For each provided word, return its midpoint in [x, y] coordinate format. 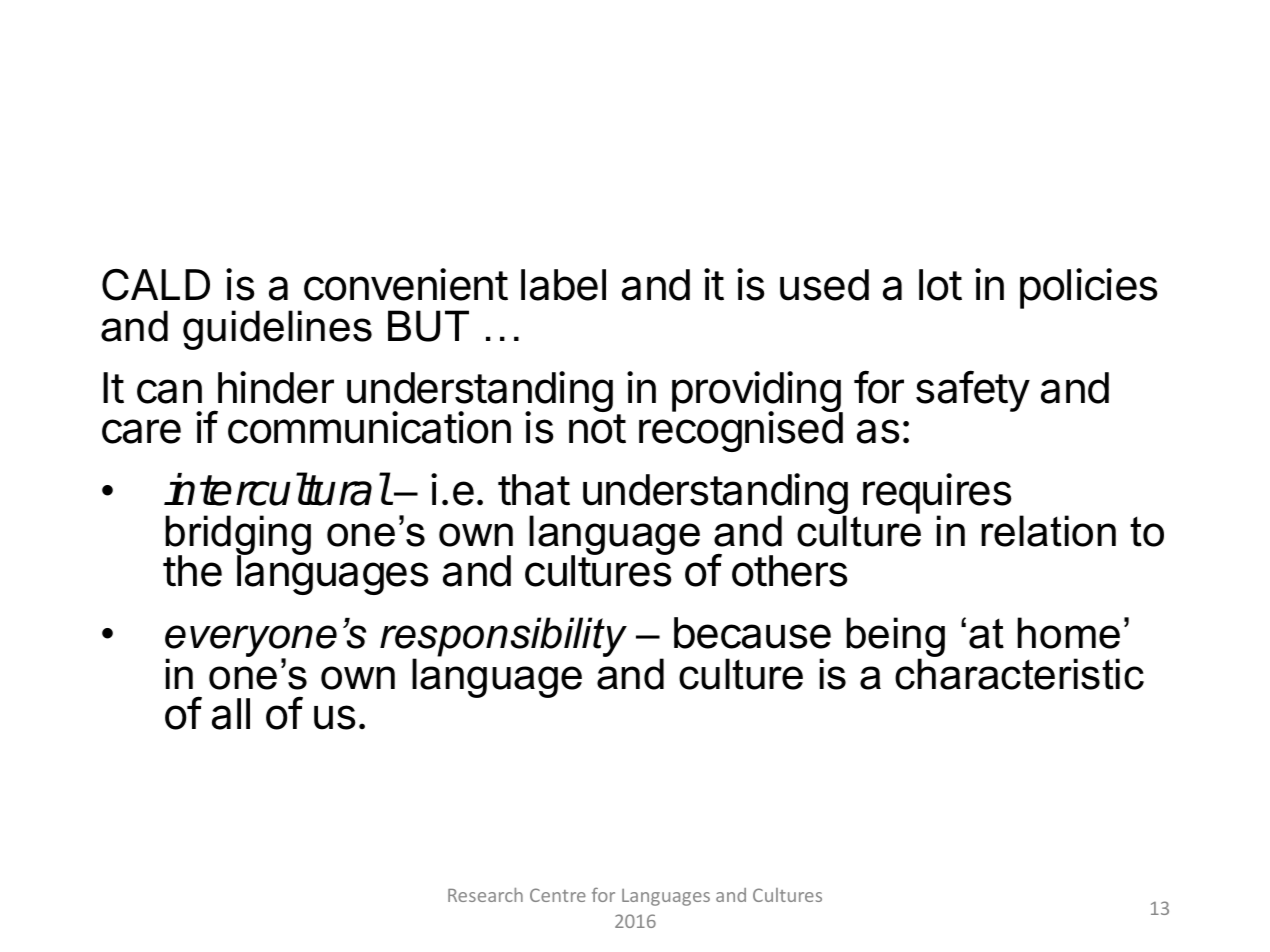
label [563, 285]
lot [940, 285]
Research [485, 895]
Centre [558, 895]
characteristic [1019, 673]
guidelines [277, 330]
